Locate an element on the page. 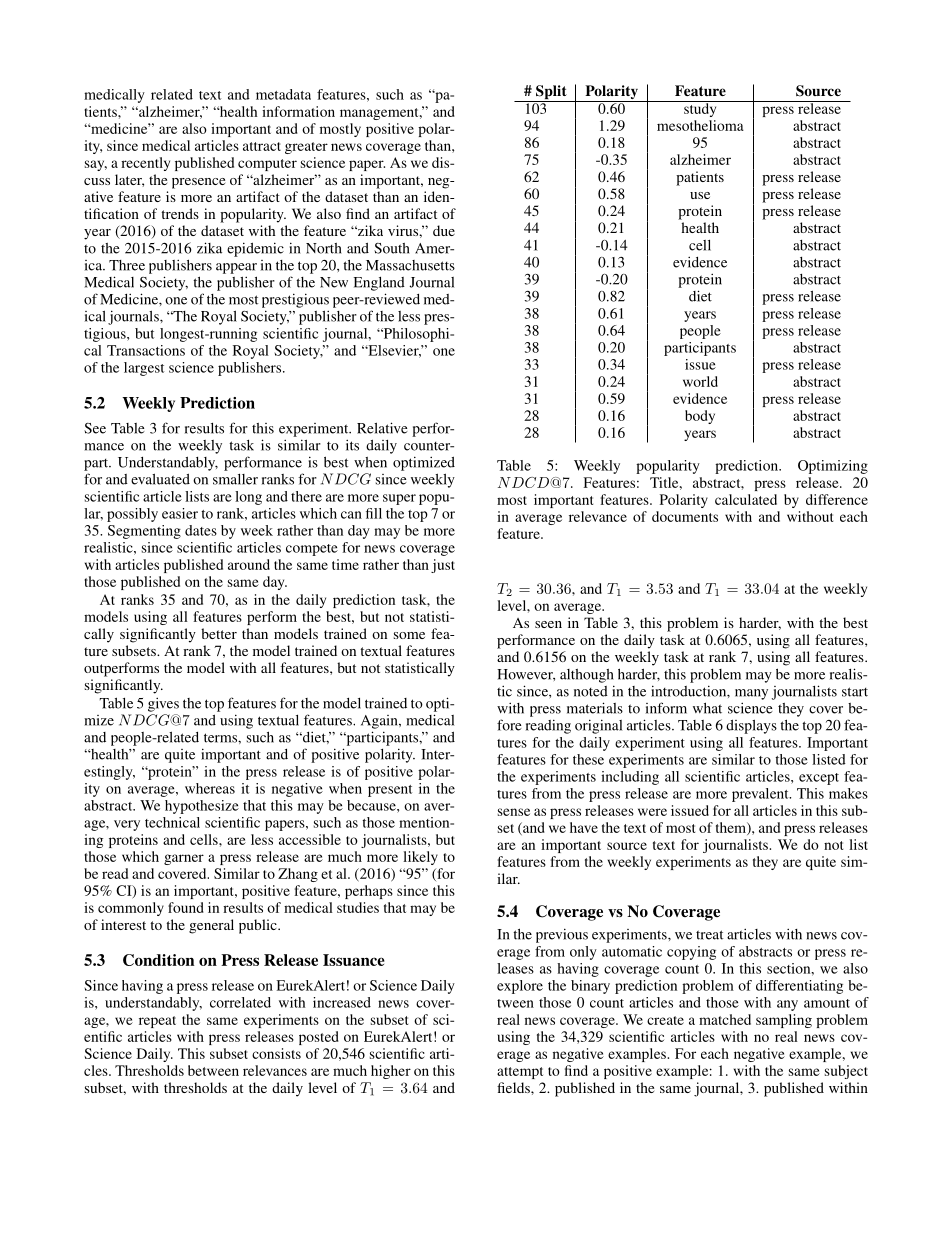 The width and height of the page is (952, 1233). just is located at coordinates (443, 566).
